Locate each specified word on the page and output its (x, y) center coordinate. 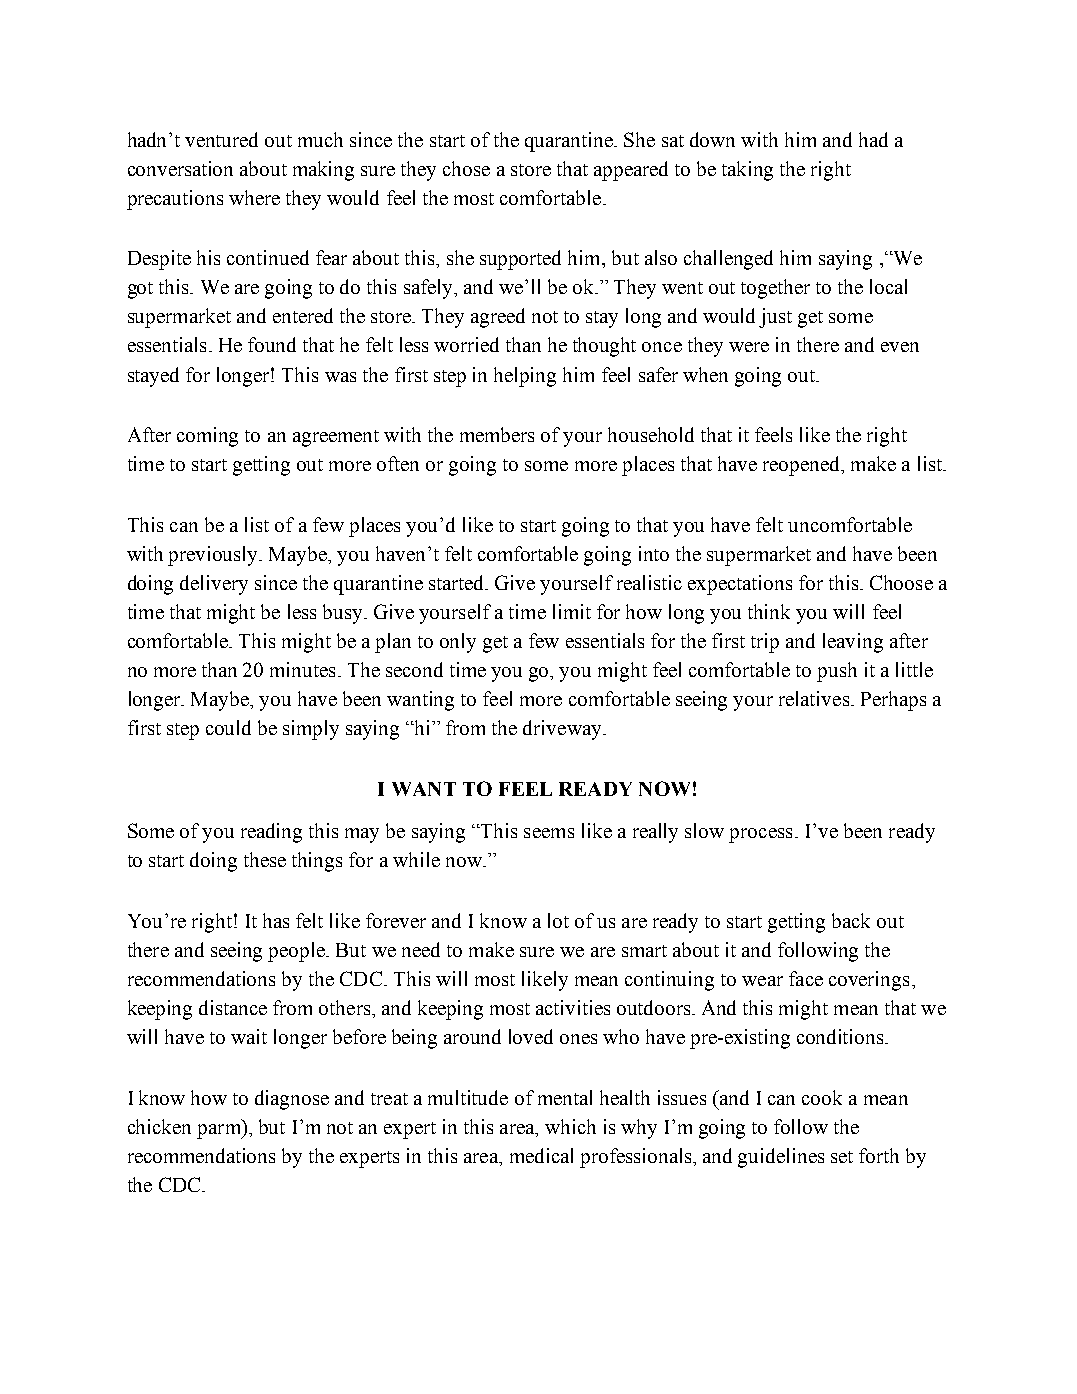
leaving (853, 643)
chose (466, 168)
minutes (302, 669)
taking (747, 171)
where (254, 197)
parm (220, 1131)
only (458, 643)
